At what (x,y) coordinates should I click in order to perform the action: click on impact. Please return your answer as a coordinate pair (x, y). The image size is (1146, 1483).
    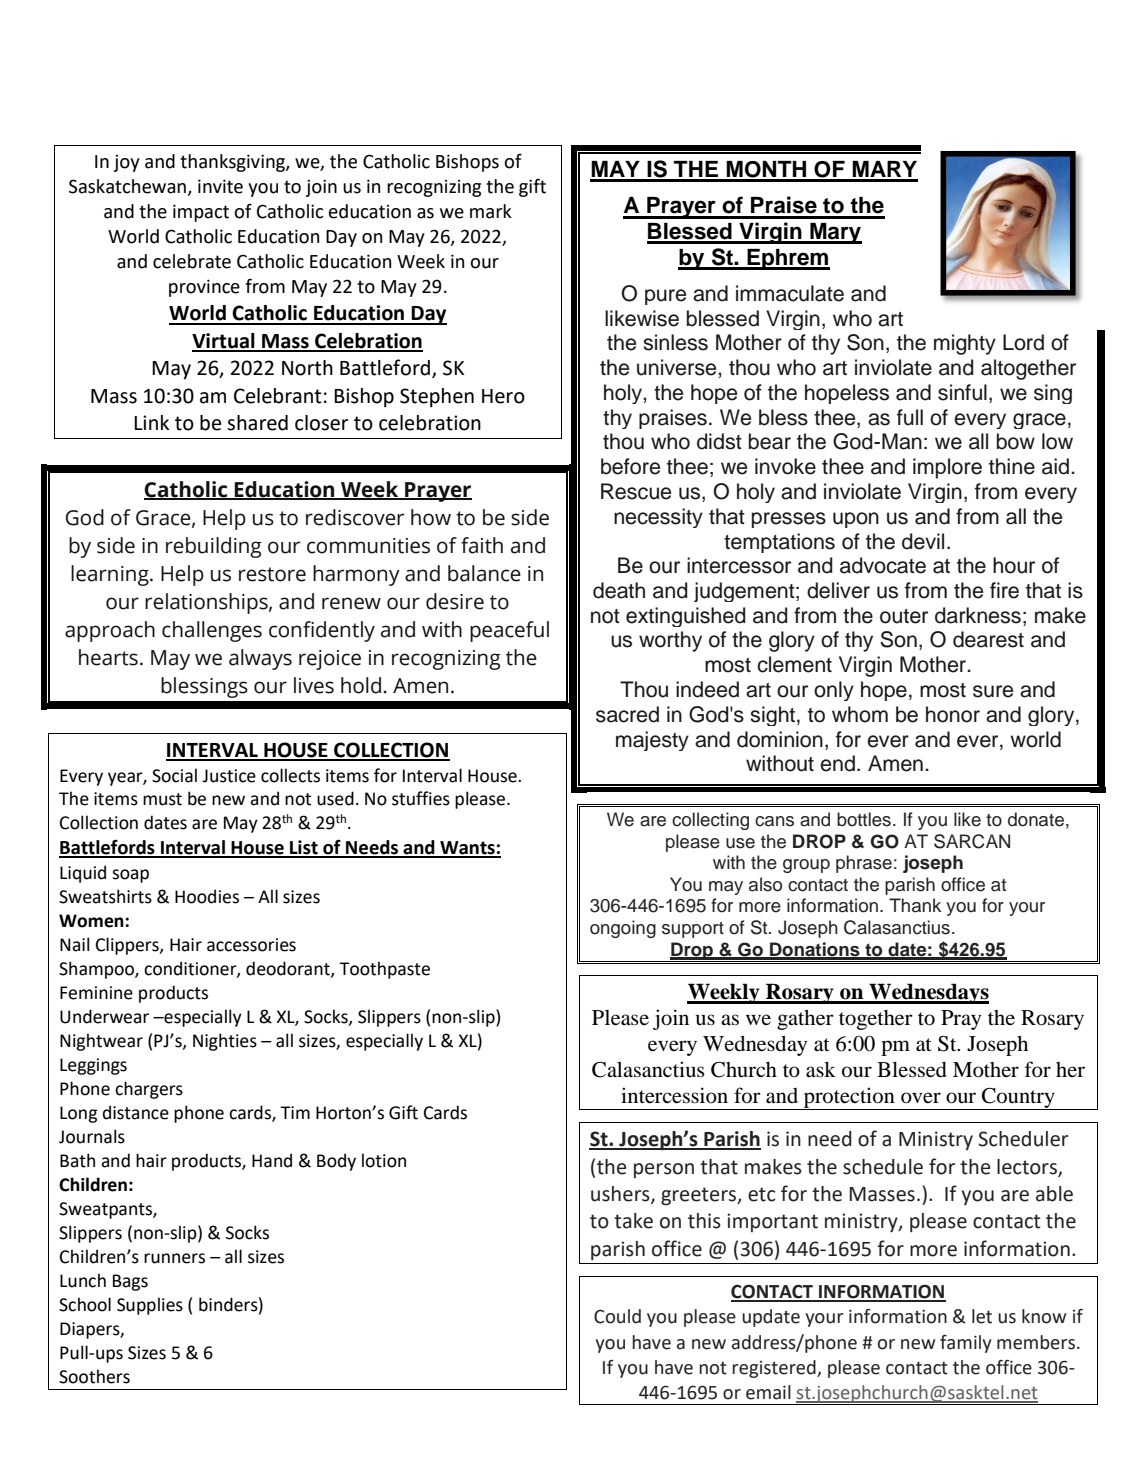
    Looking at the image, I should click on (201, 213).
